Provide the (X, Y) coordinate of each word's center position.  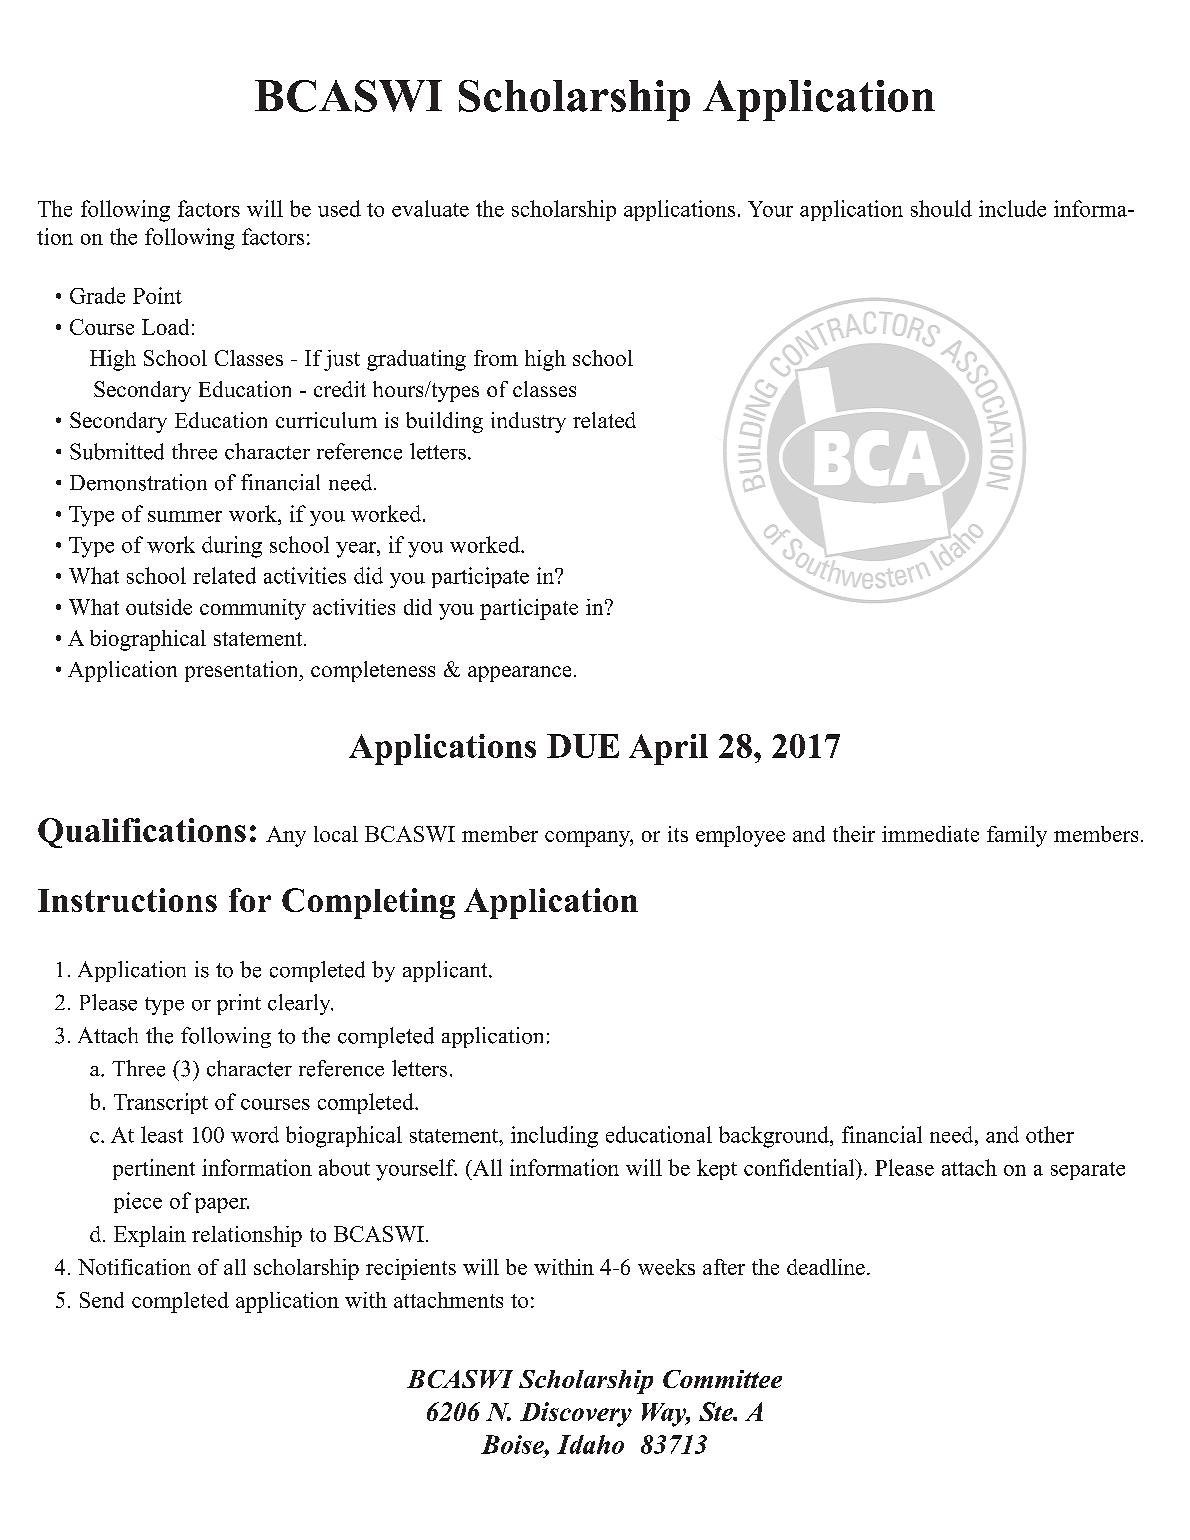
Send (102, 1300)
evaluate (430, 208)
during (232, 547)
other (1050, 1134)
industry (528, 422)
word (255, 1134)
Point (157, 295)
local (336, 834)
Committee (722, 1379)
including (554, 1137)
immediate (930, 834)
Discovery (576, 1414)
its (678, 834)
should (941, 208)
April (668, 749)
